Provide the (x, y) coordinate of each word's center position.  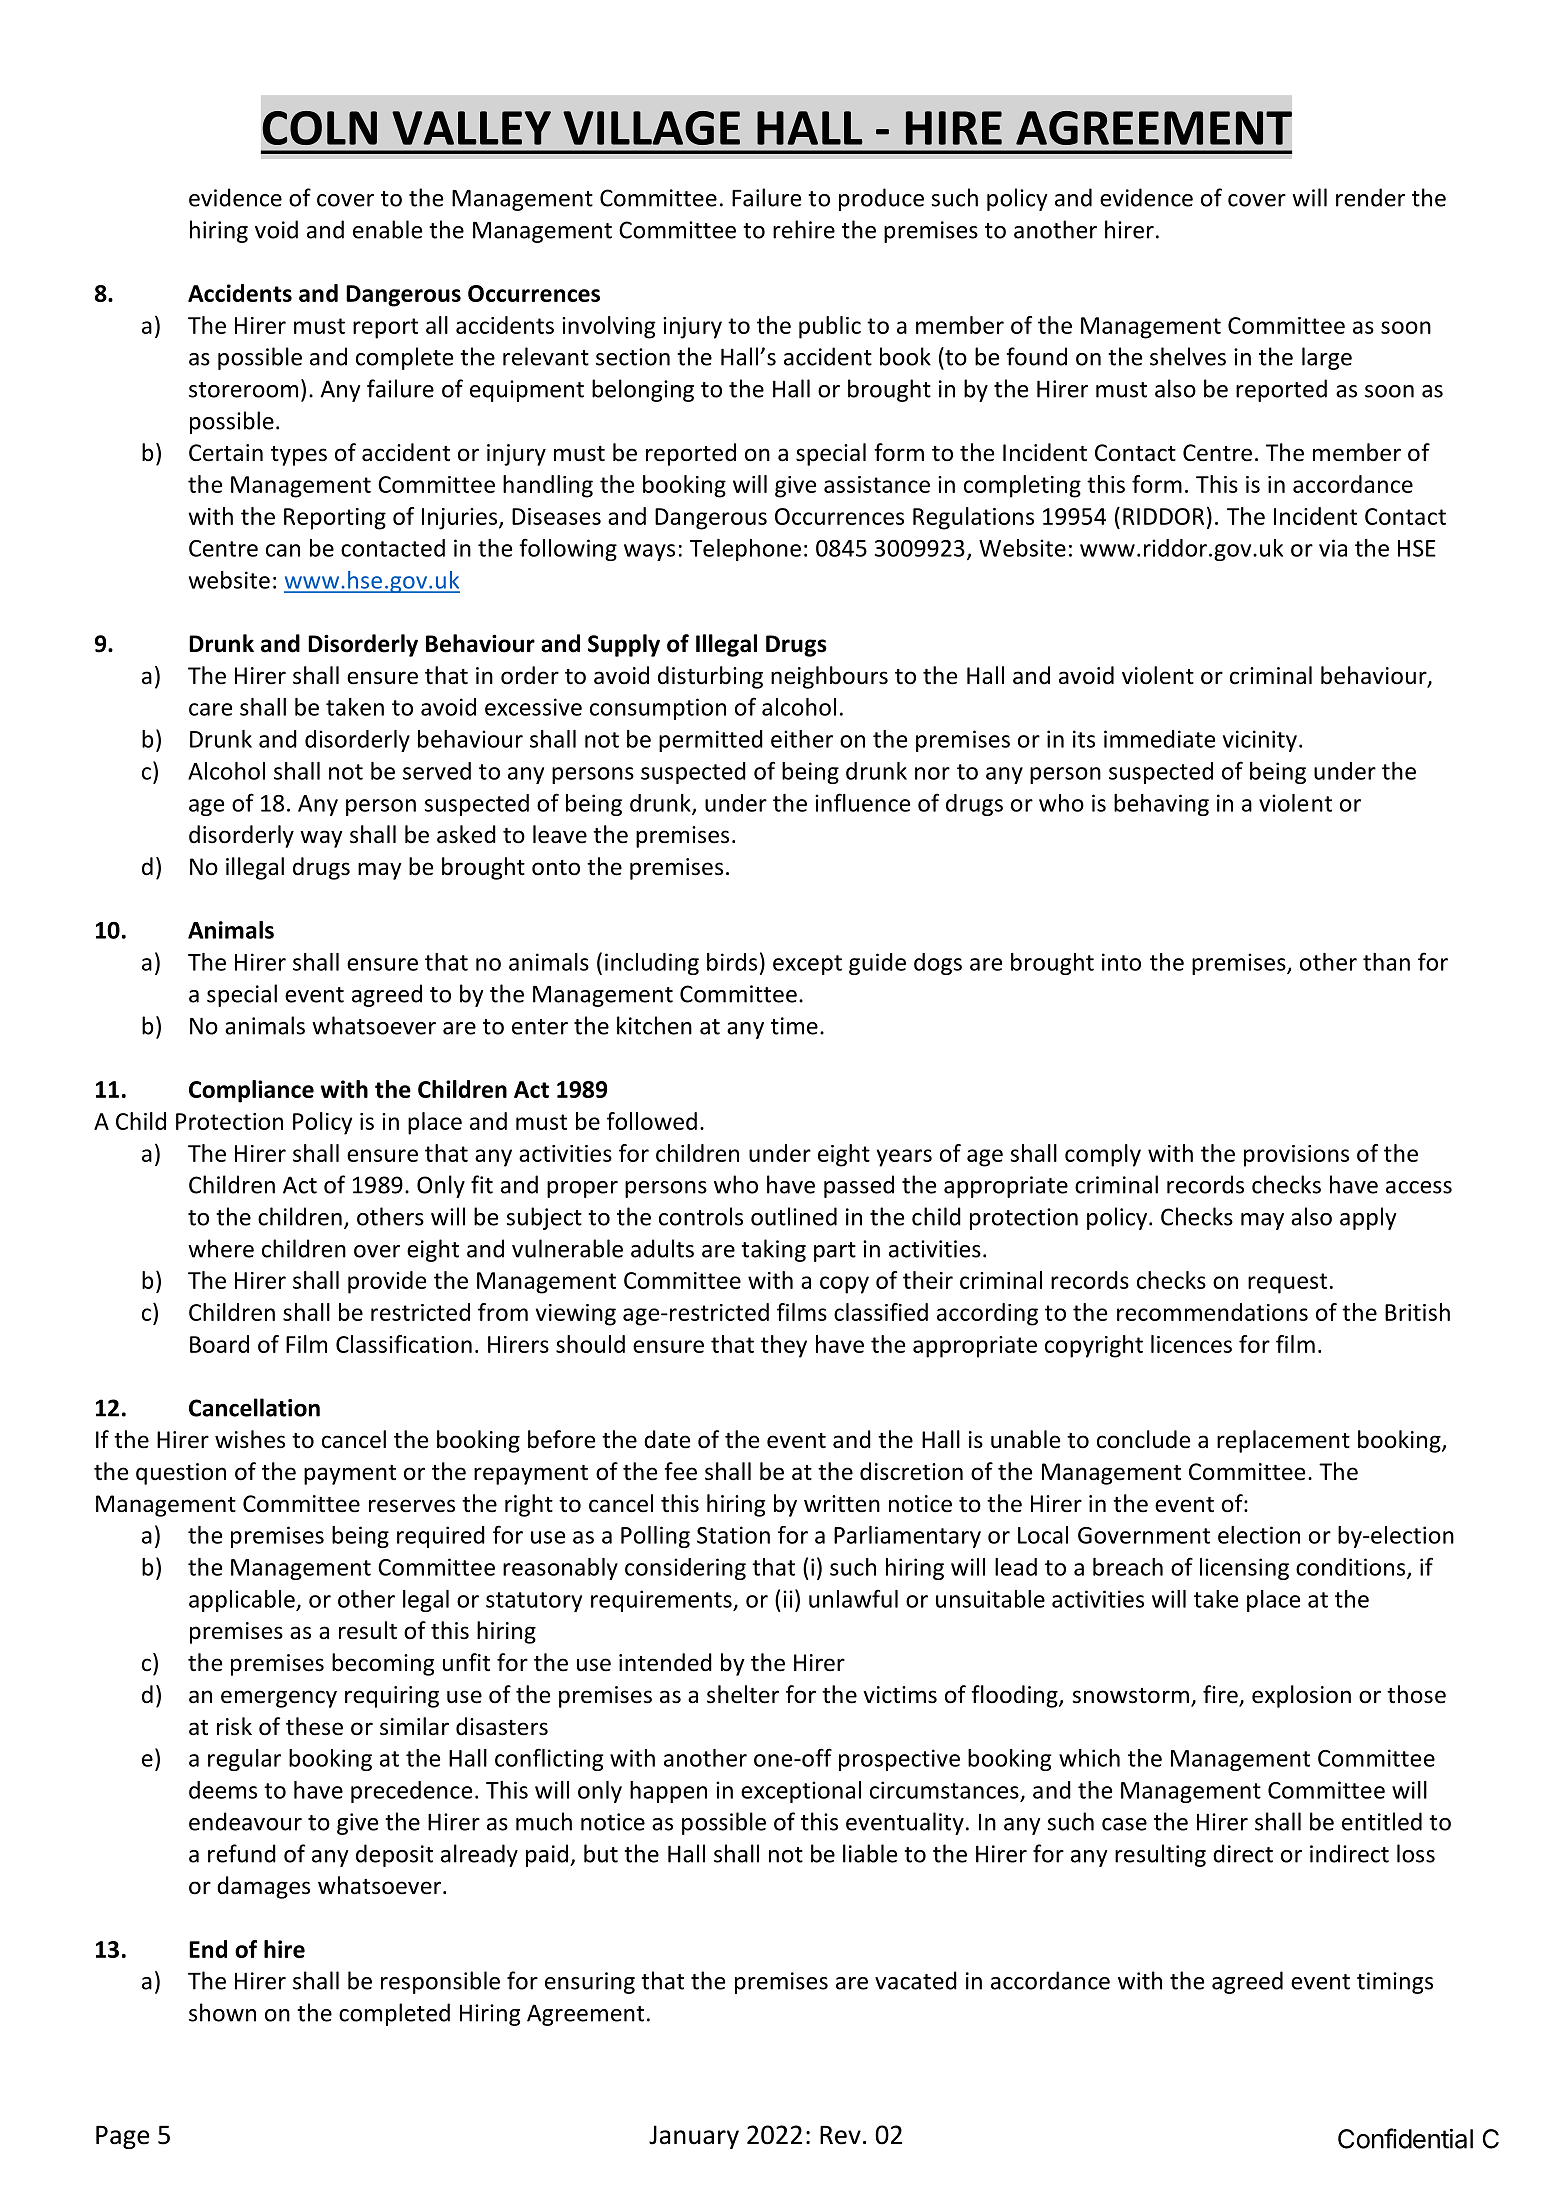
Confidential (1405, 2138)
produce (881, 199)
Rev (840, 2135)
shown (222, 2012)
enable (387, 229)
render (1370, 197)
